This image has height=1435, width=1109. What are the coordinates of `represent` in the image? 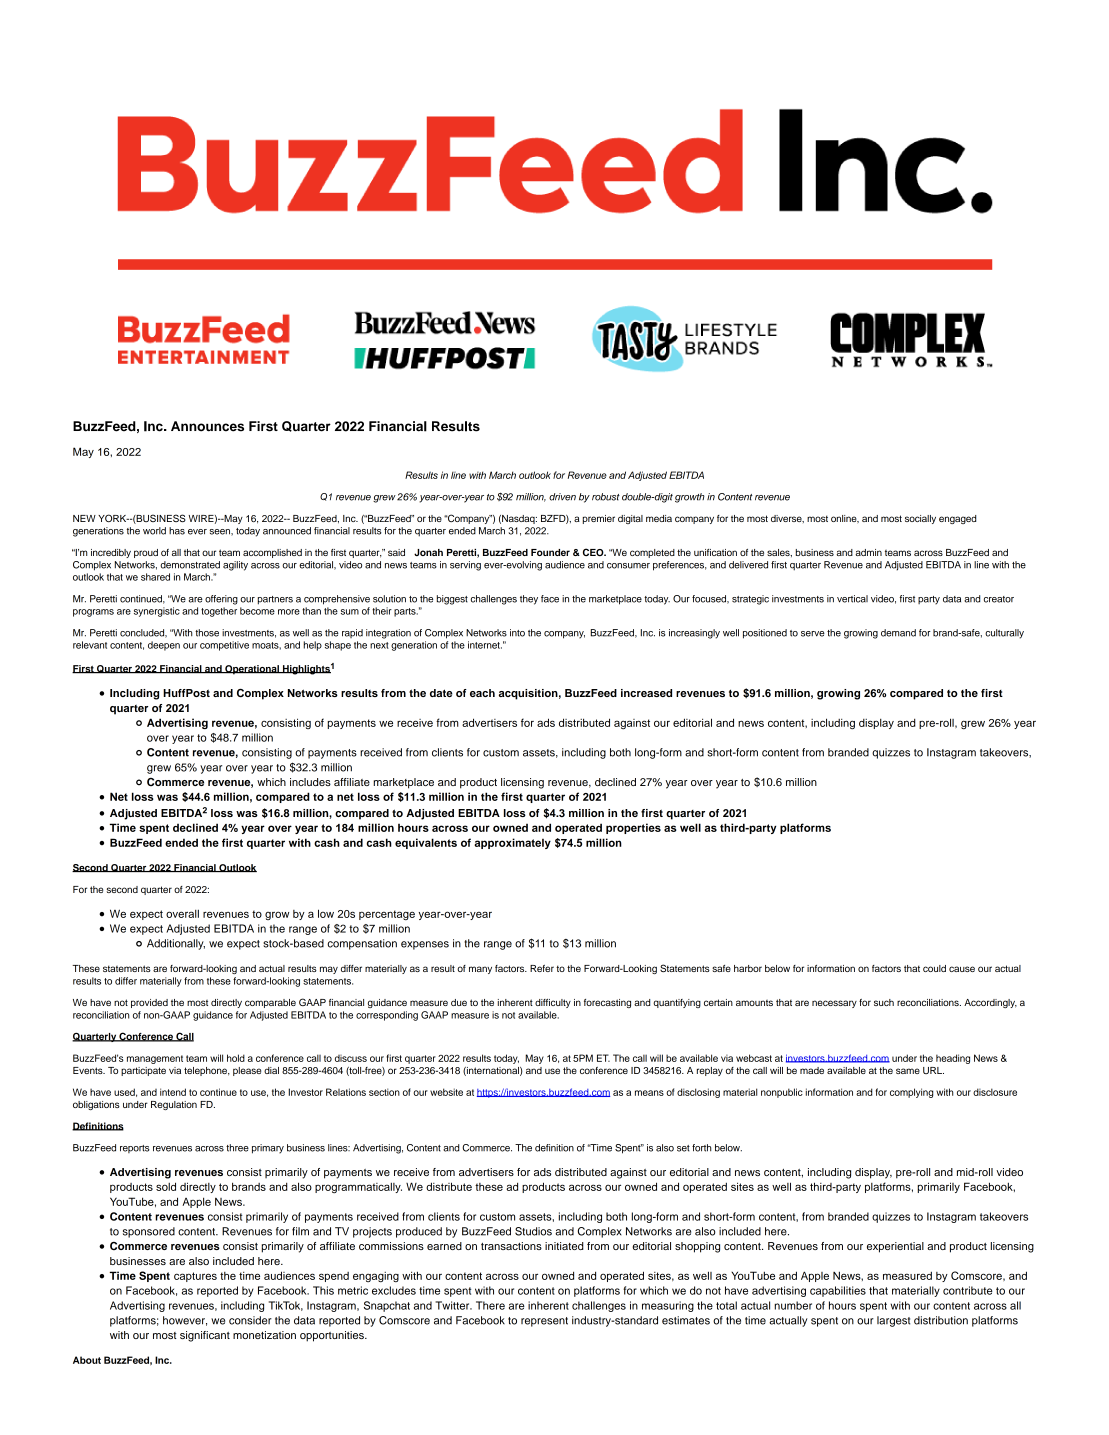 It's located at (544, 1322).
